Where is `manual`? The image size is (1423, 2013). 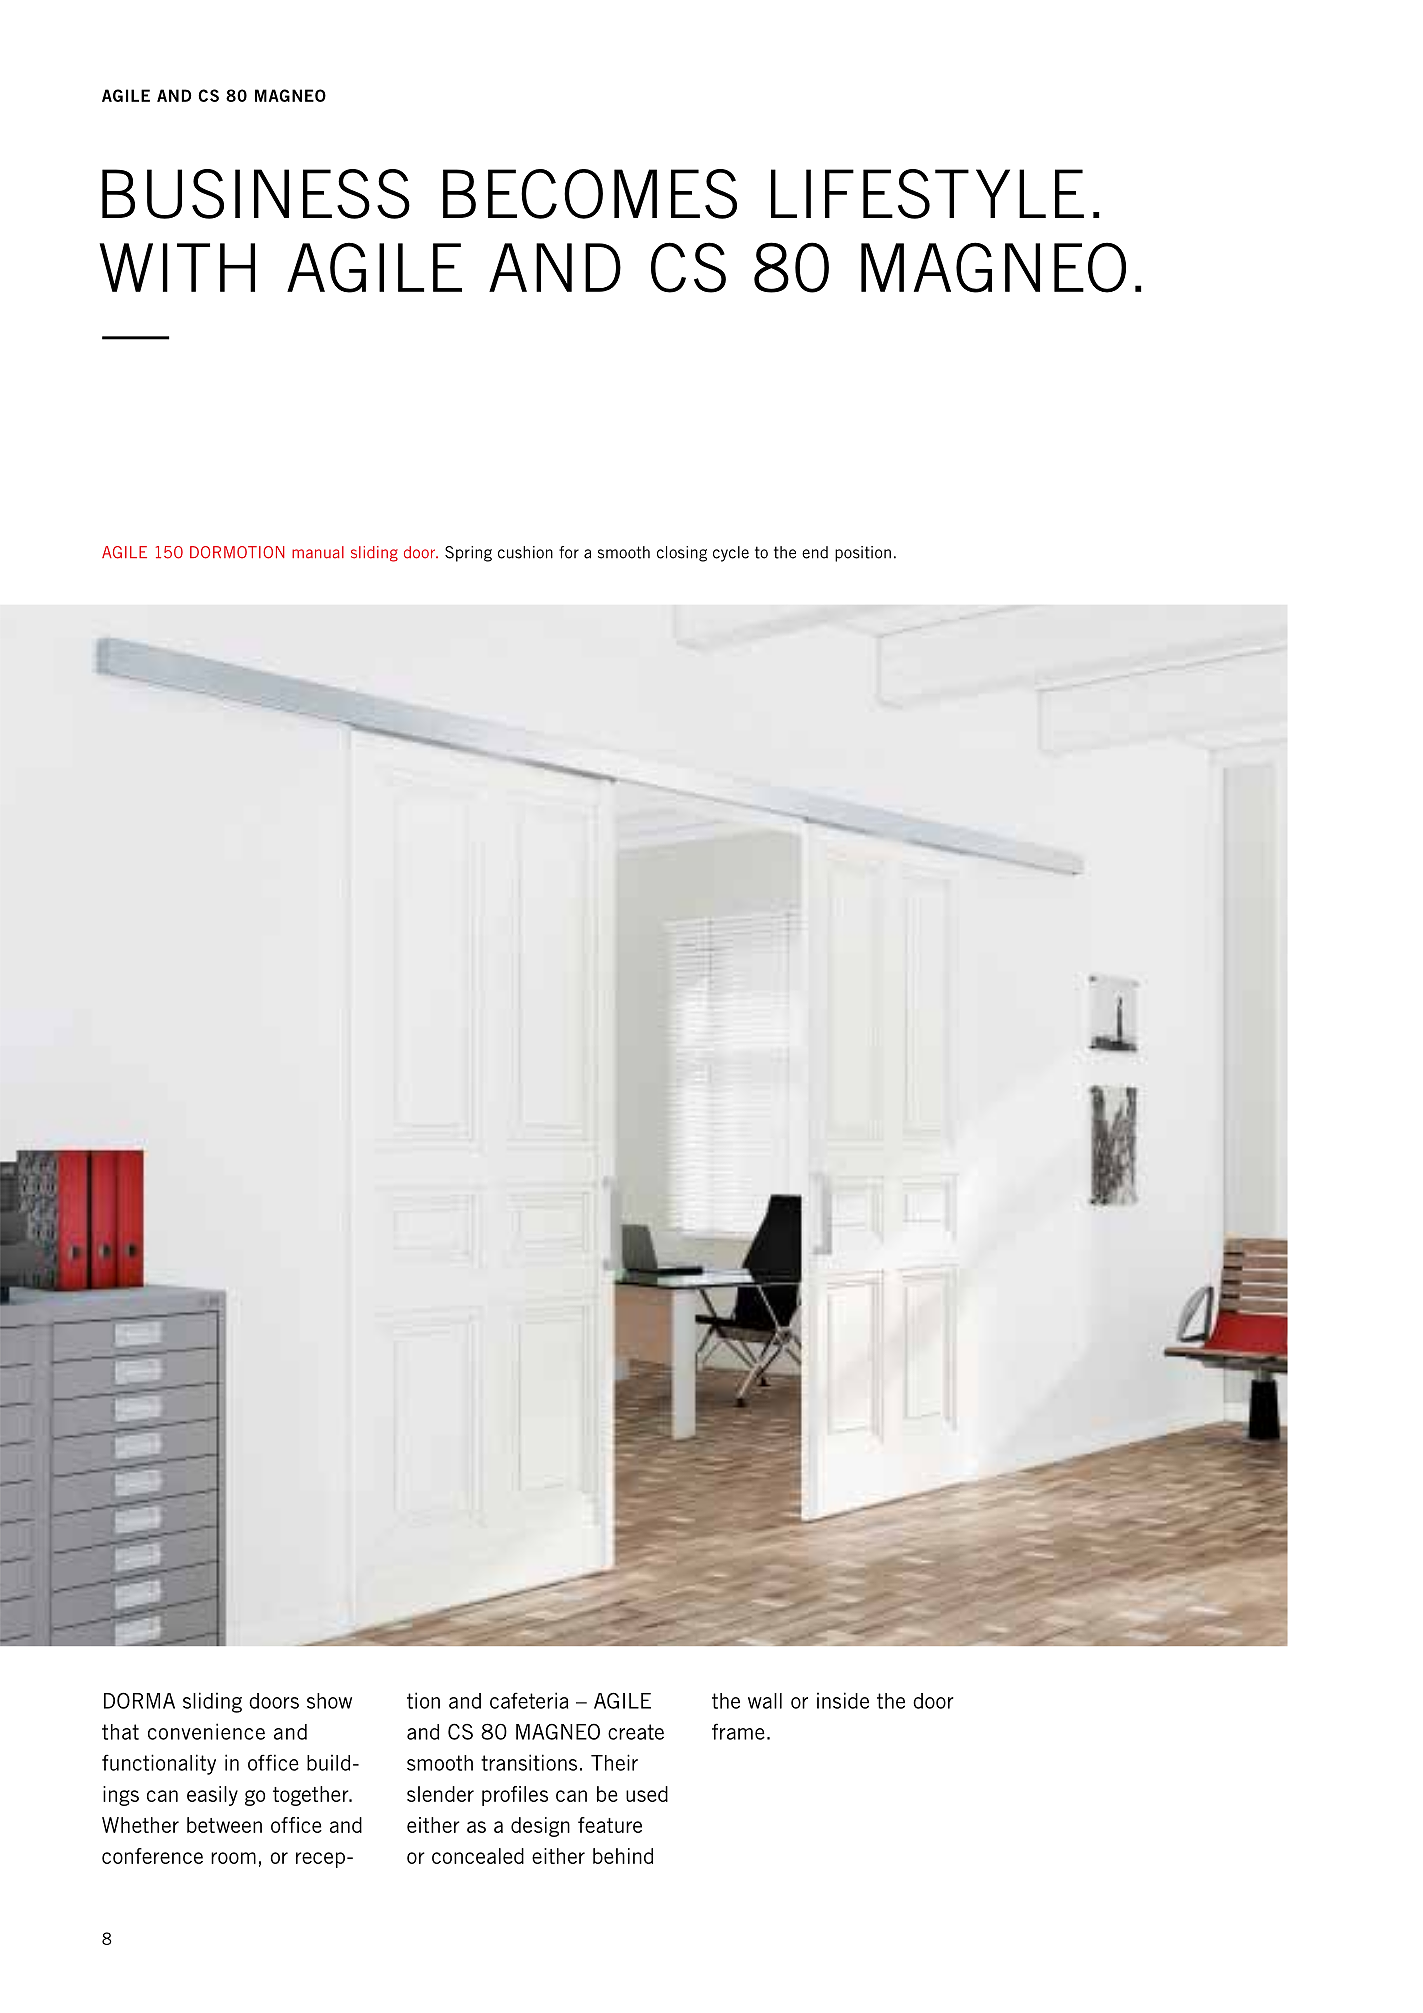 manual is located at coordinates (318, 552).
